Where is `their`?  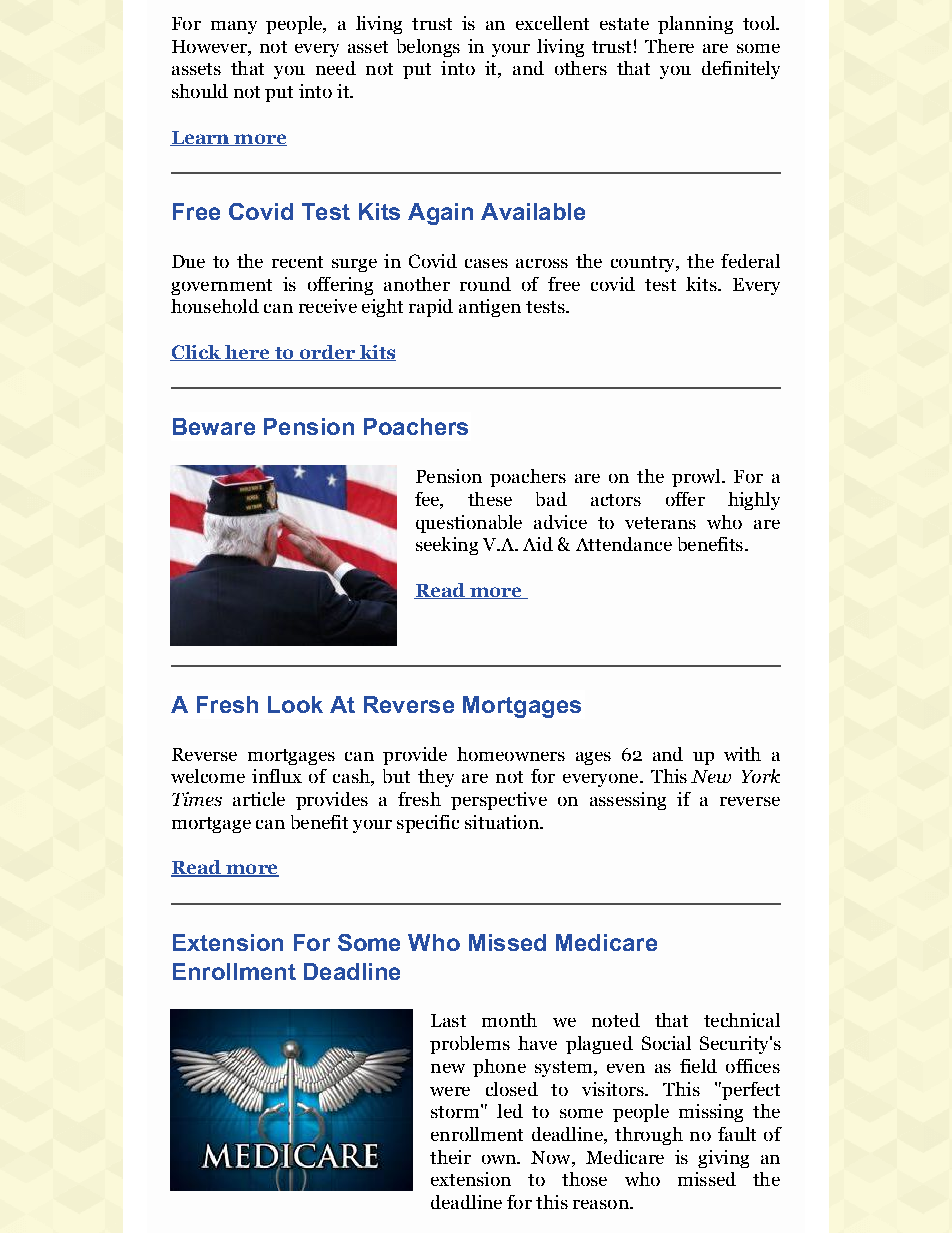 their is located at coordinates (450, 1157).
